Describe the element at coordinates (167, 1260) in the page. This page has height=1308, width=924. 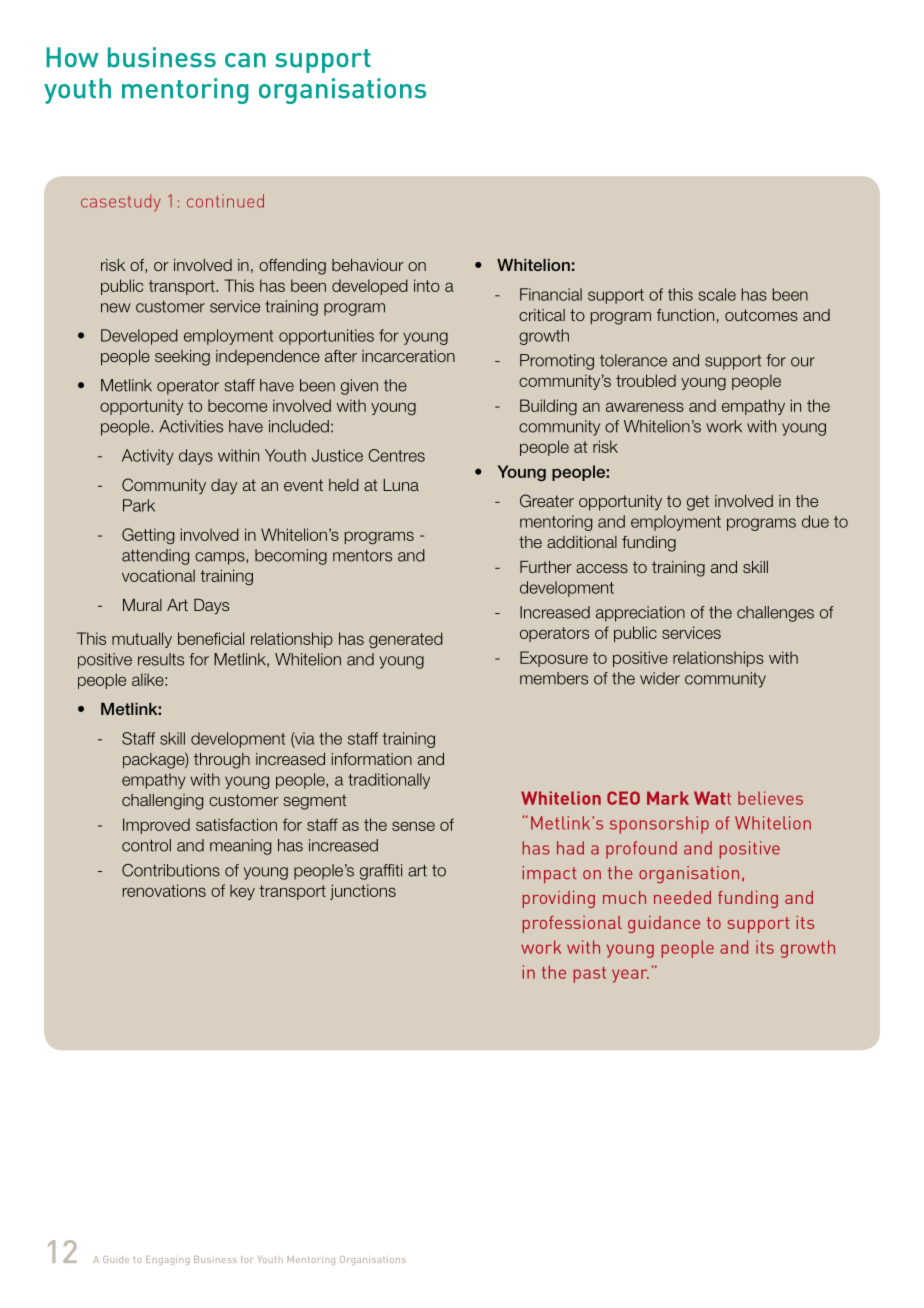
I see `Engaging` at that location.
